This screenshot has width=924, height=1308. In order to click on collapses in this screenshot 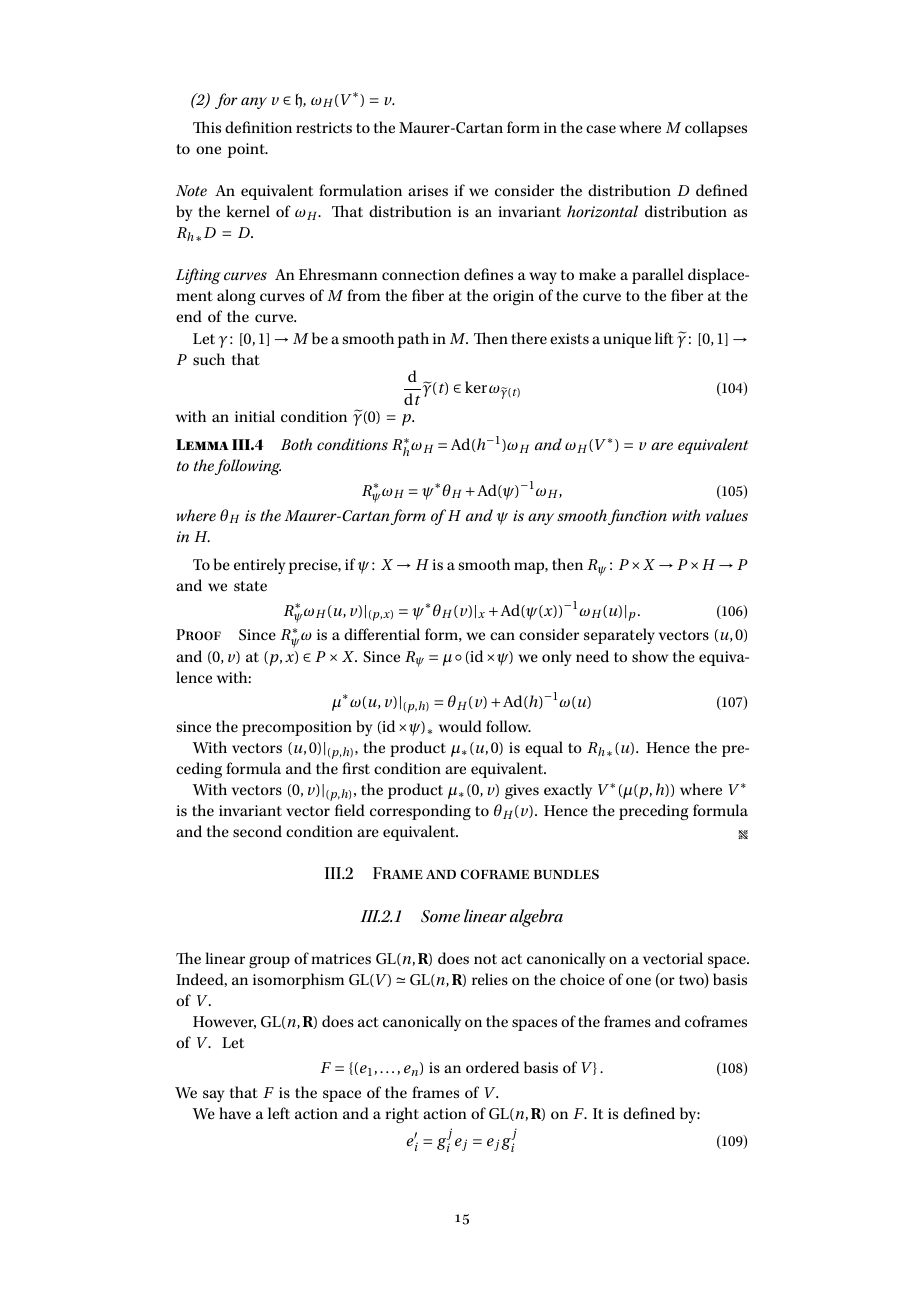, I will do `click(716, 129)`.
